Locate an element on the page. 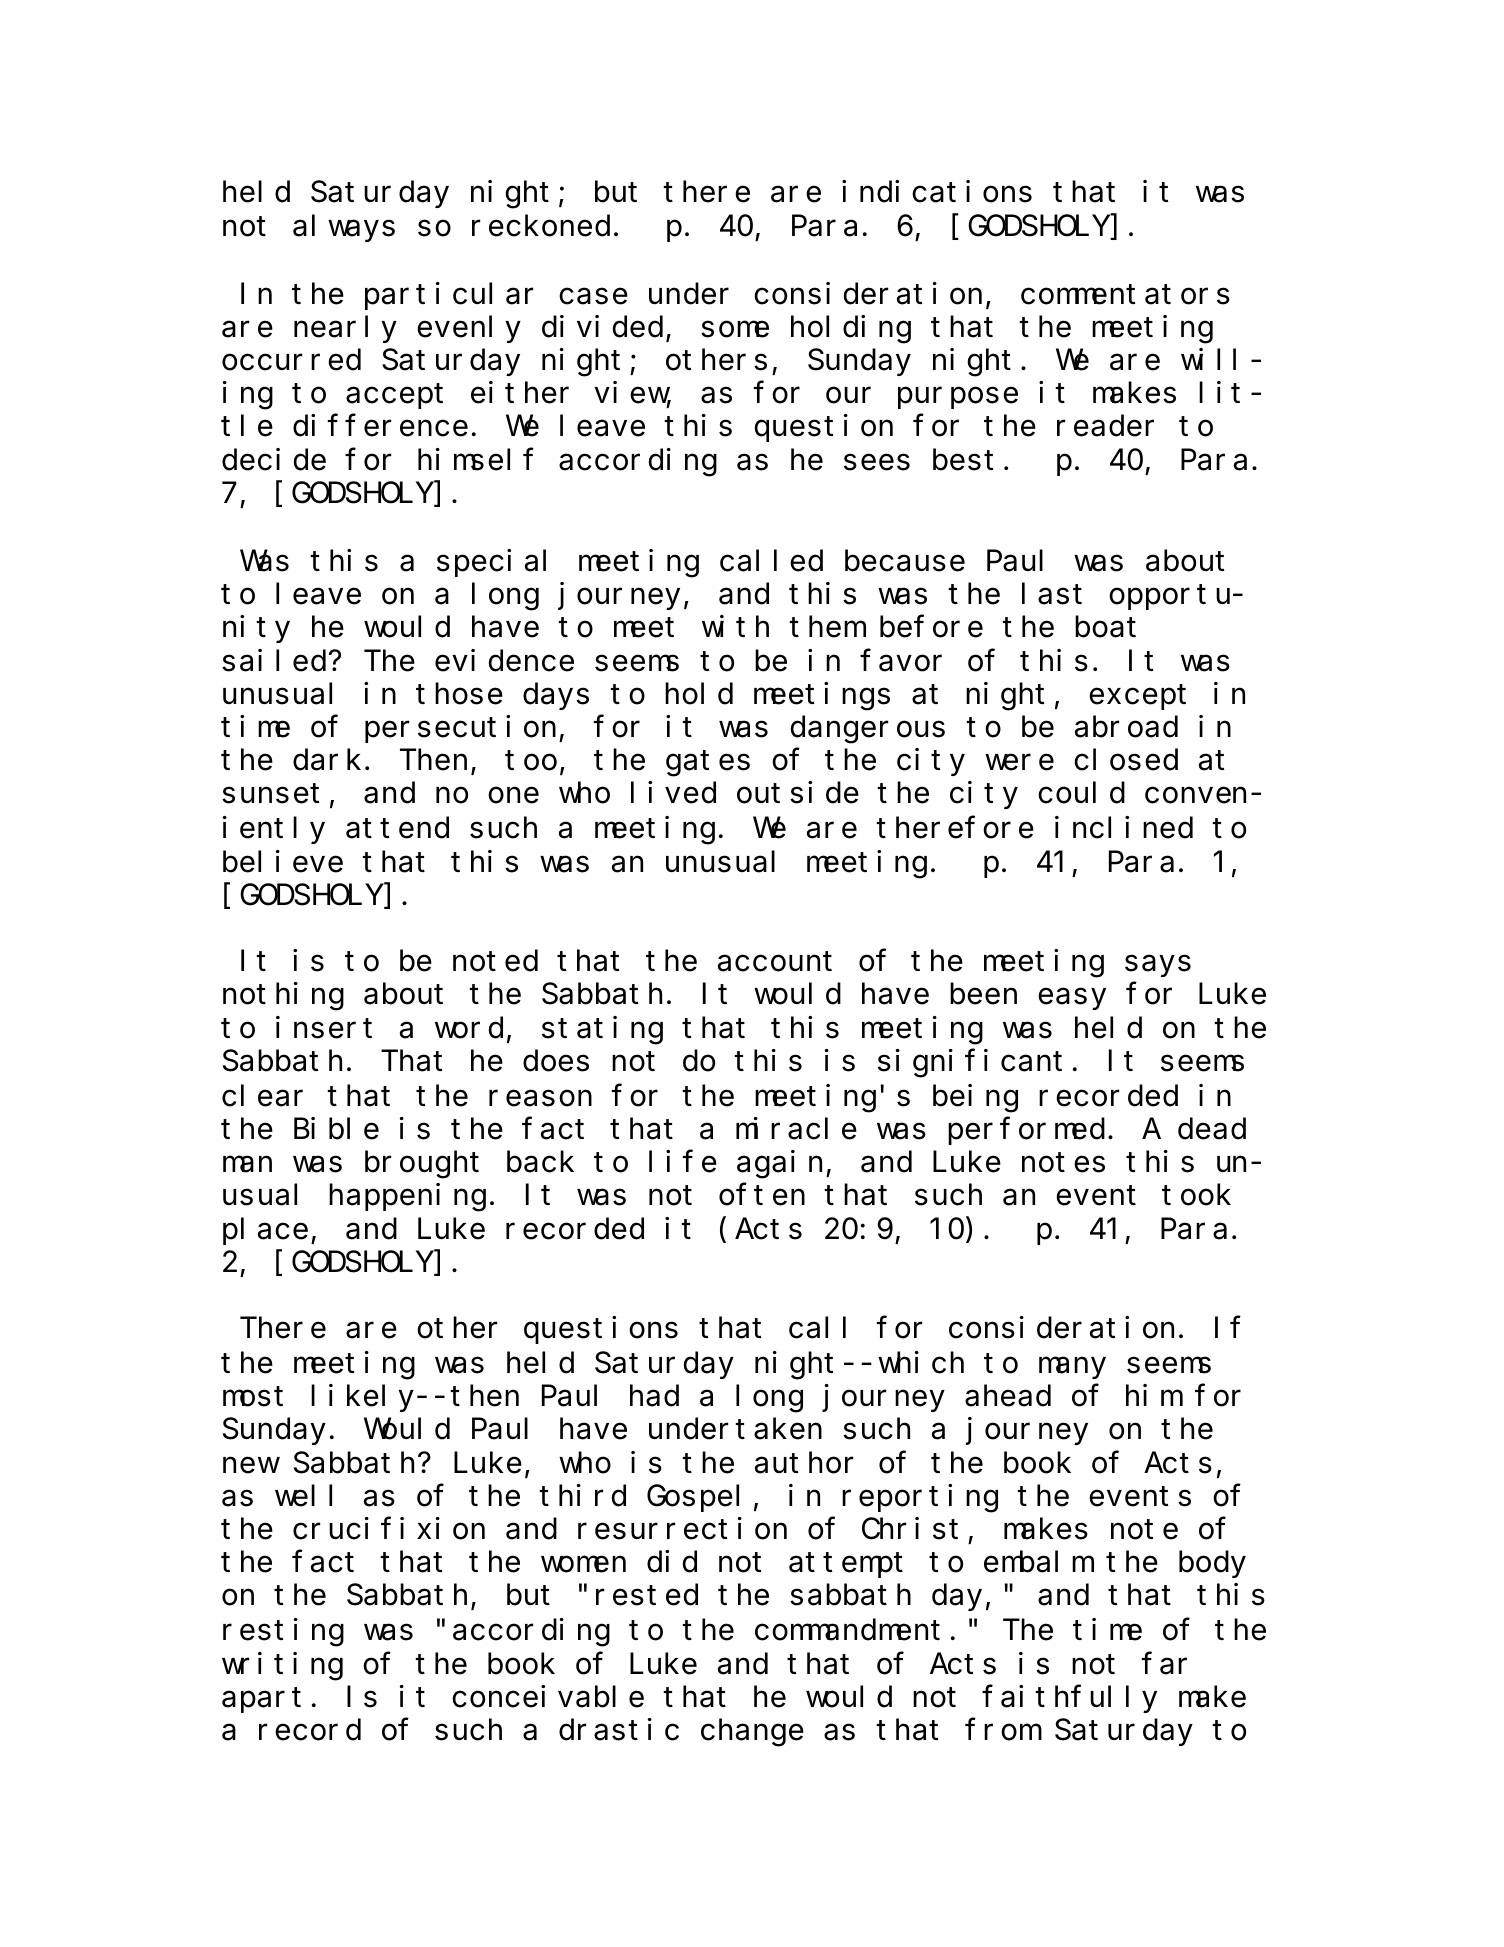 This document has width=1504, height=1947. many is located at coordinates (1072, 1368).
